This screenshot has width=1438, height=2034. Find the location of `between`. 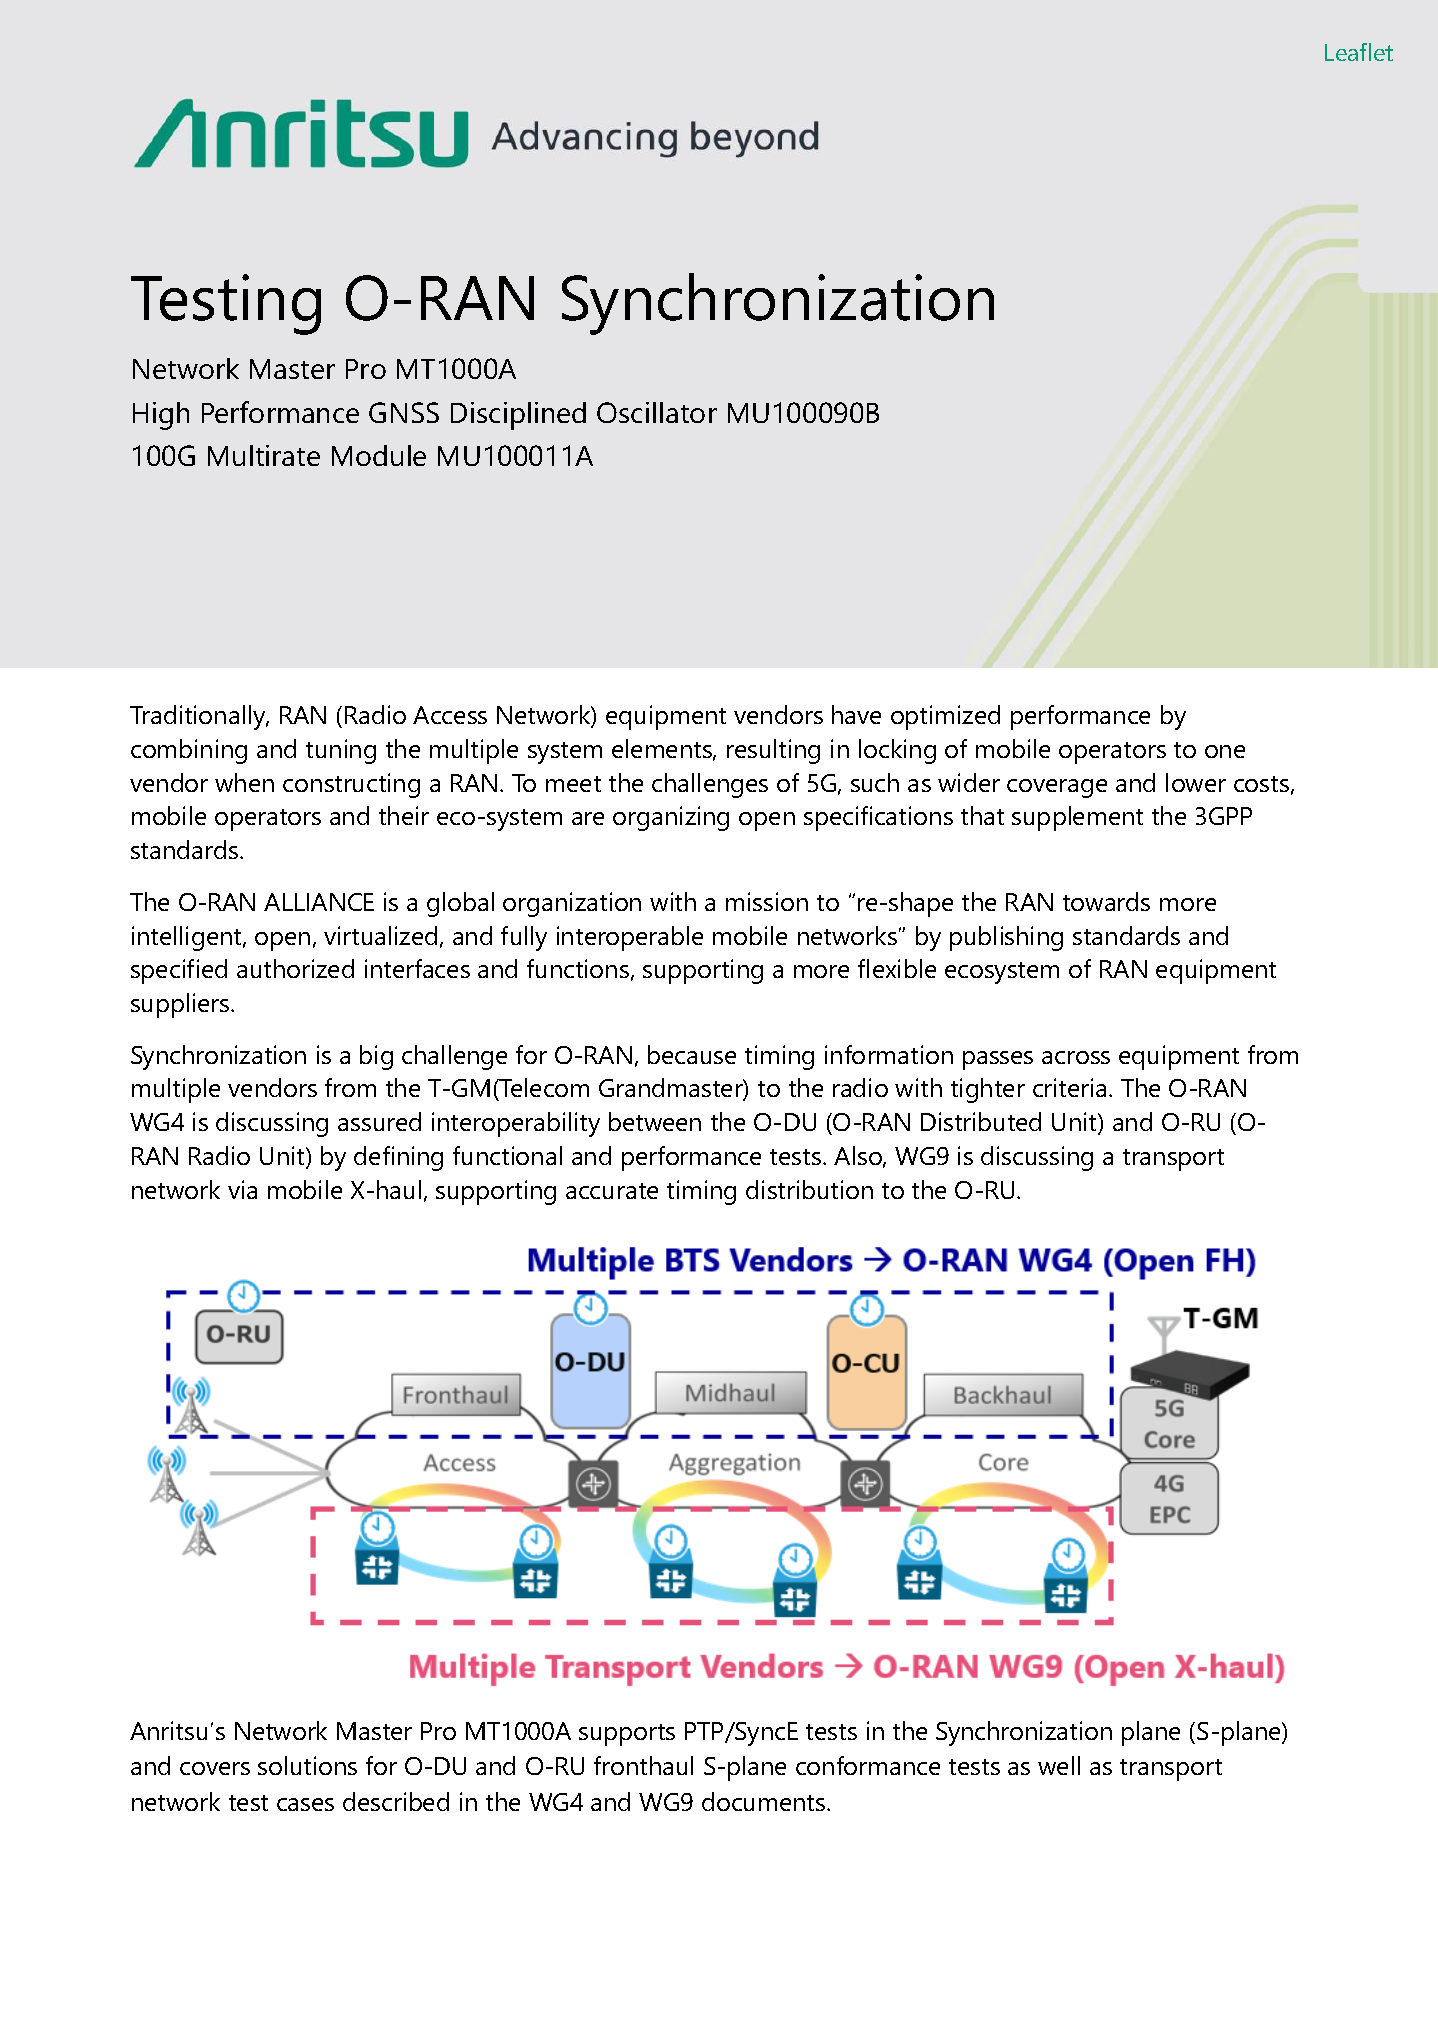

between is located at coordinates (655, 1121).
